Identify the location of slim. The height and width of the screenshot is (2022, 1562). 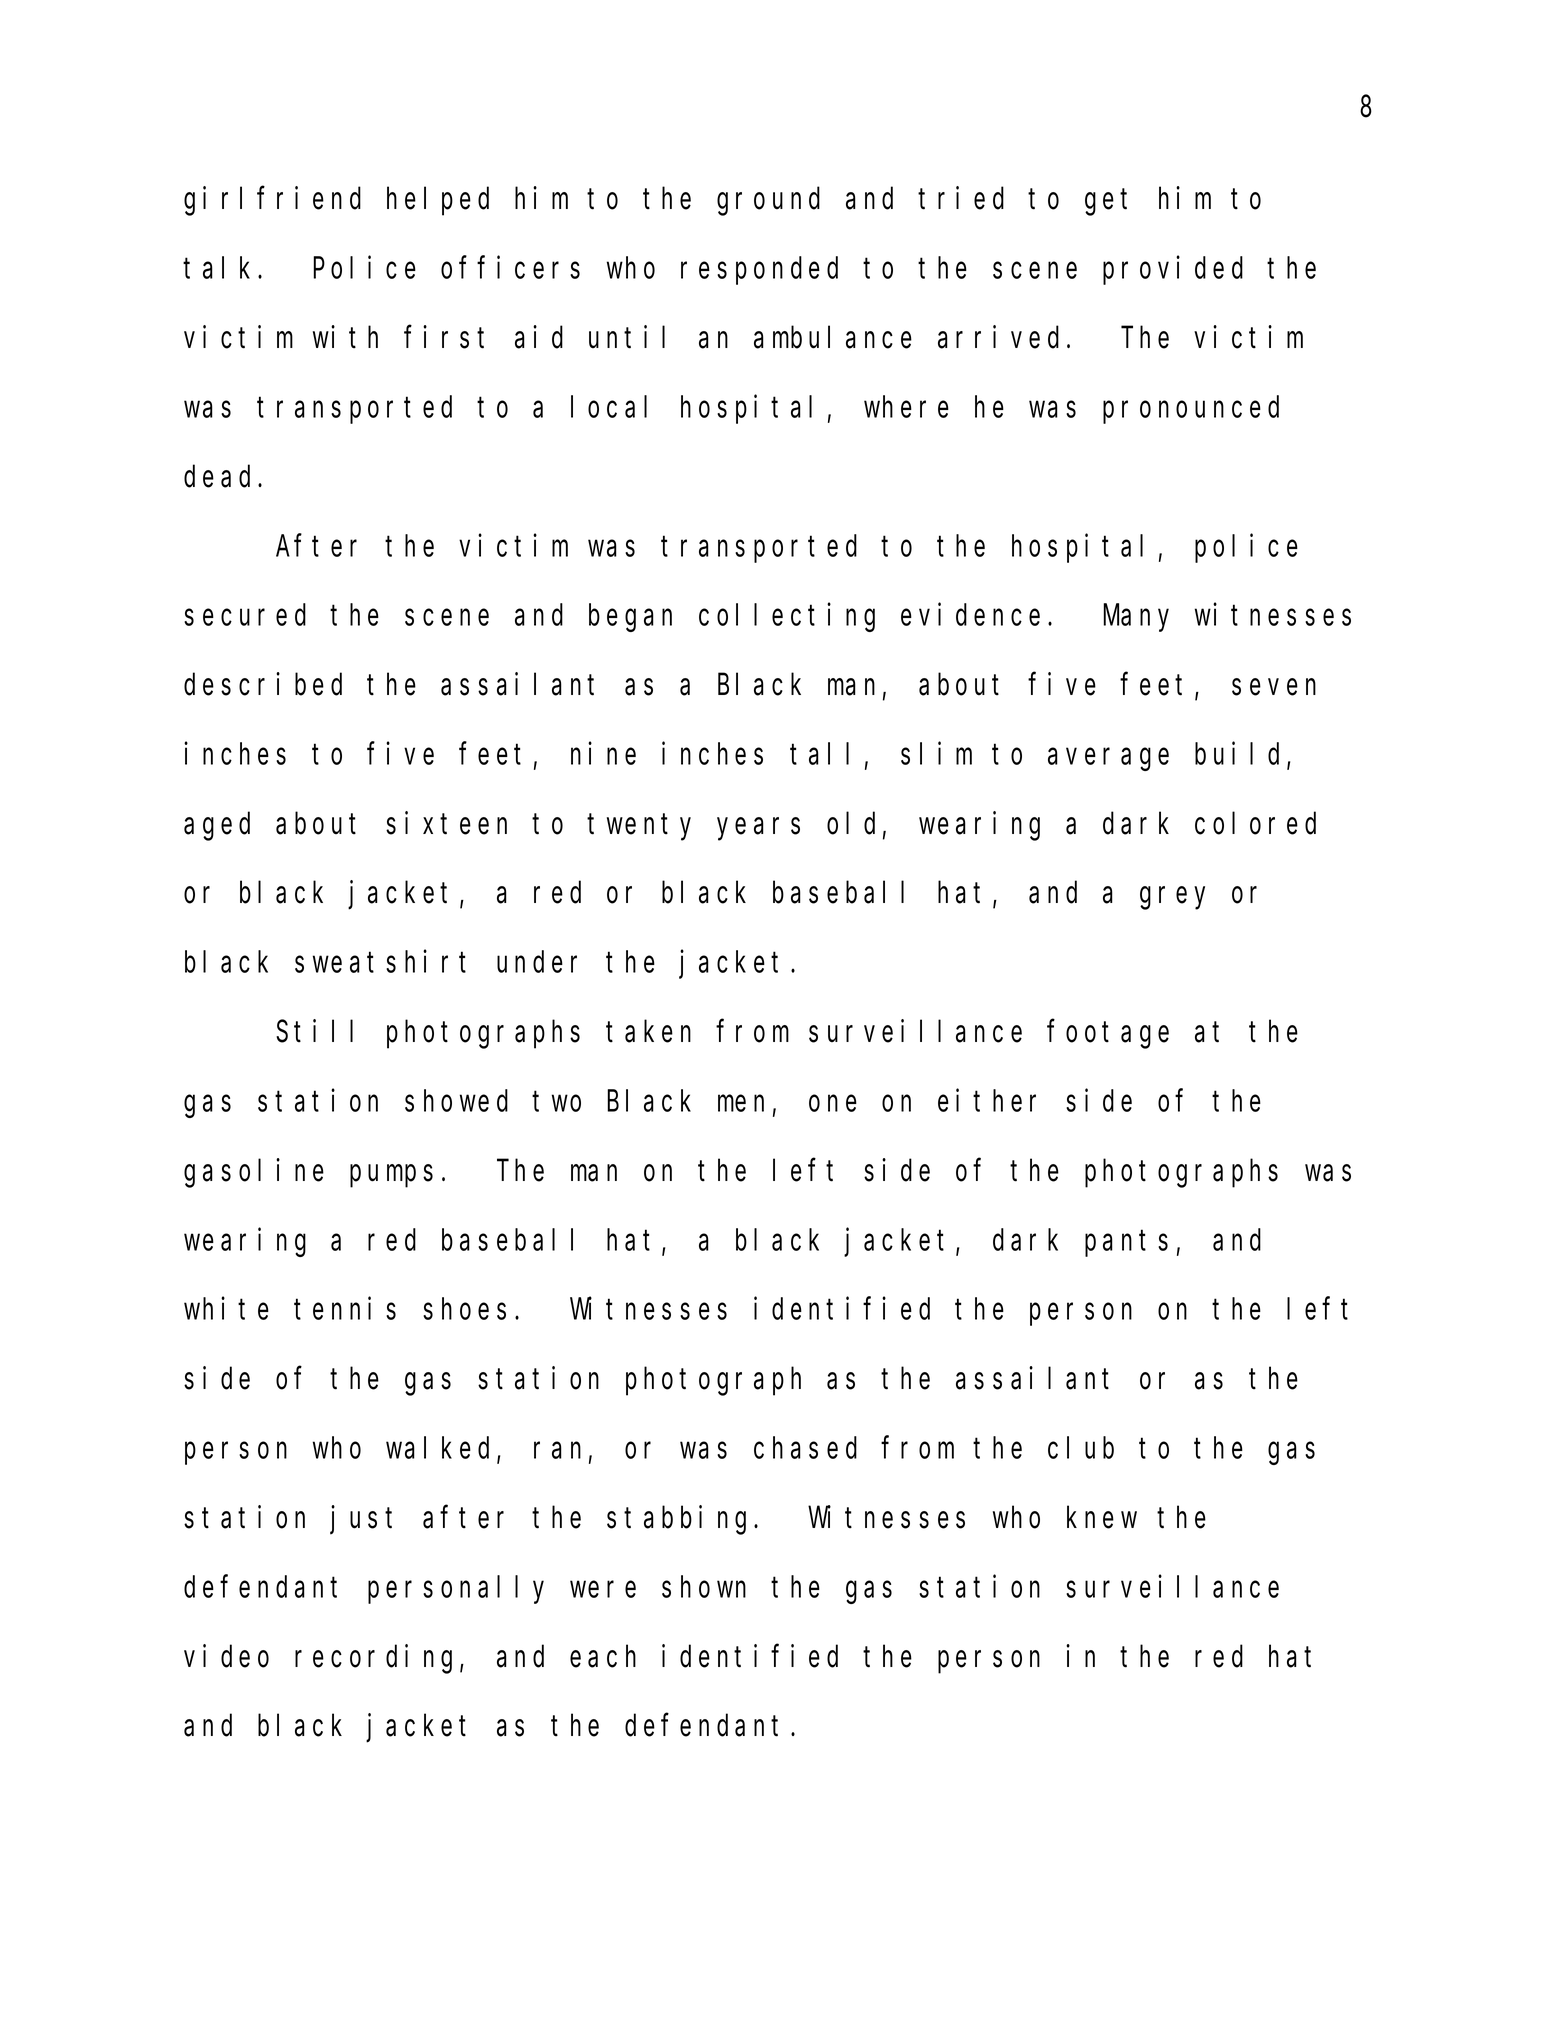
(936, 753).
